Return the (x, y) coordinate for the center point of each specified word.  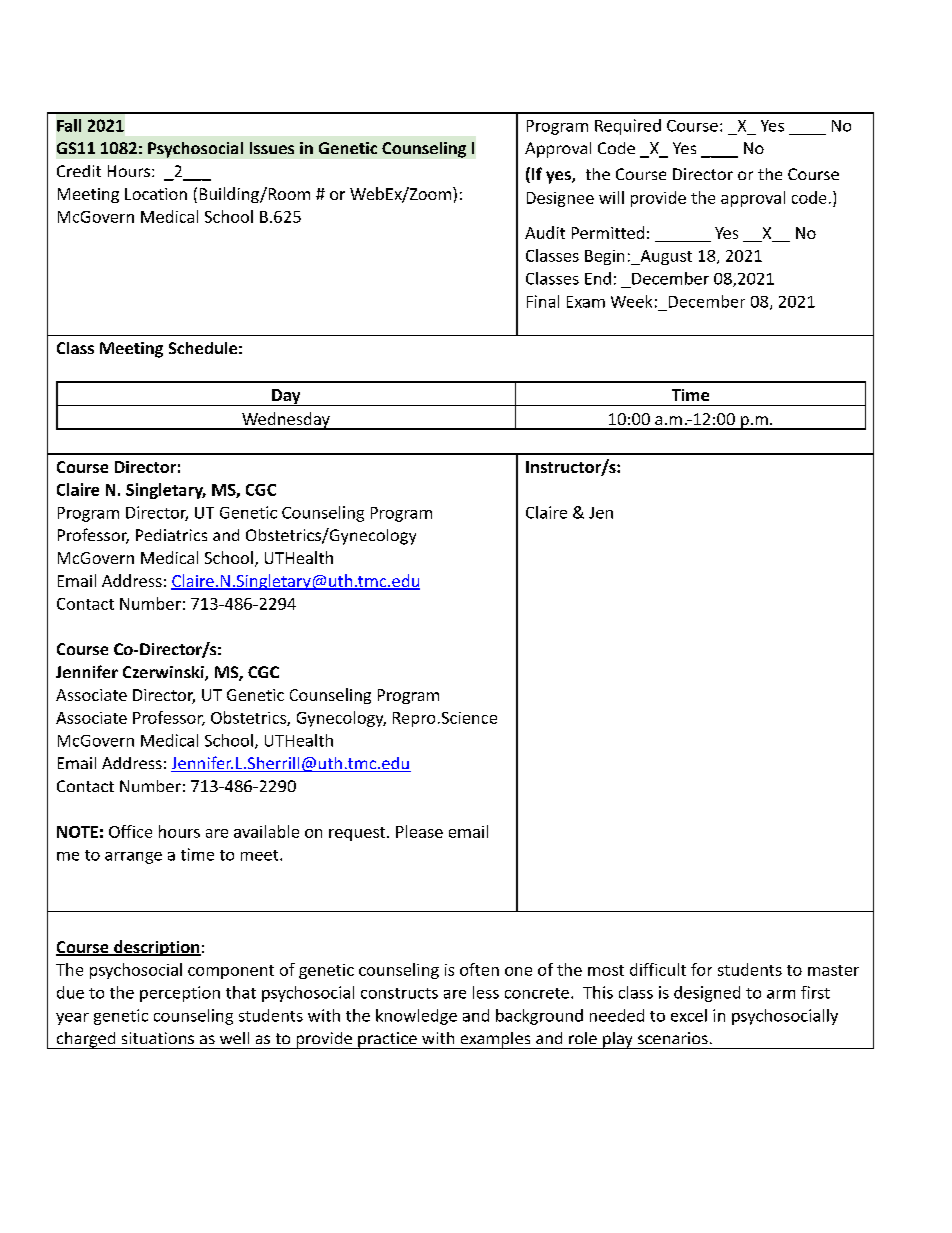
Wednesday (286, 421)
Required (628, 127)
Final (543, 301)
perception (180, 994)
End (598, 278)
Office (130, 831)
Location (156, 194)
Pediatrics (171, 535)
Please (419, 831)
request (358, 834)
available (266, 831)
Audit (545, 232)
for (701, 969)
